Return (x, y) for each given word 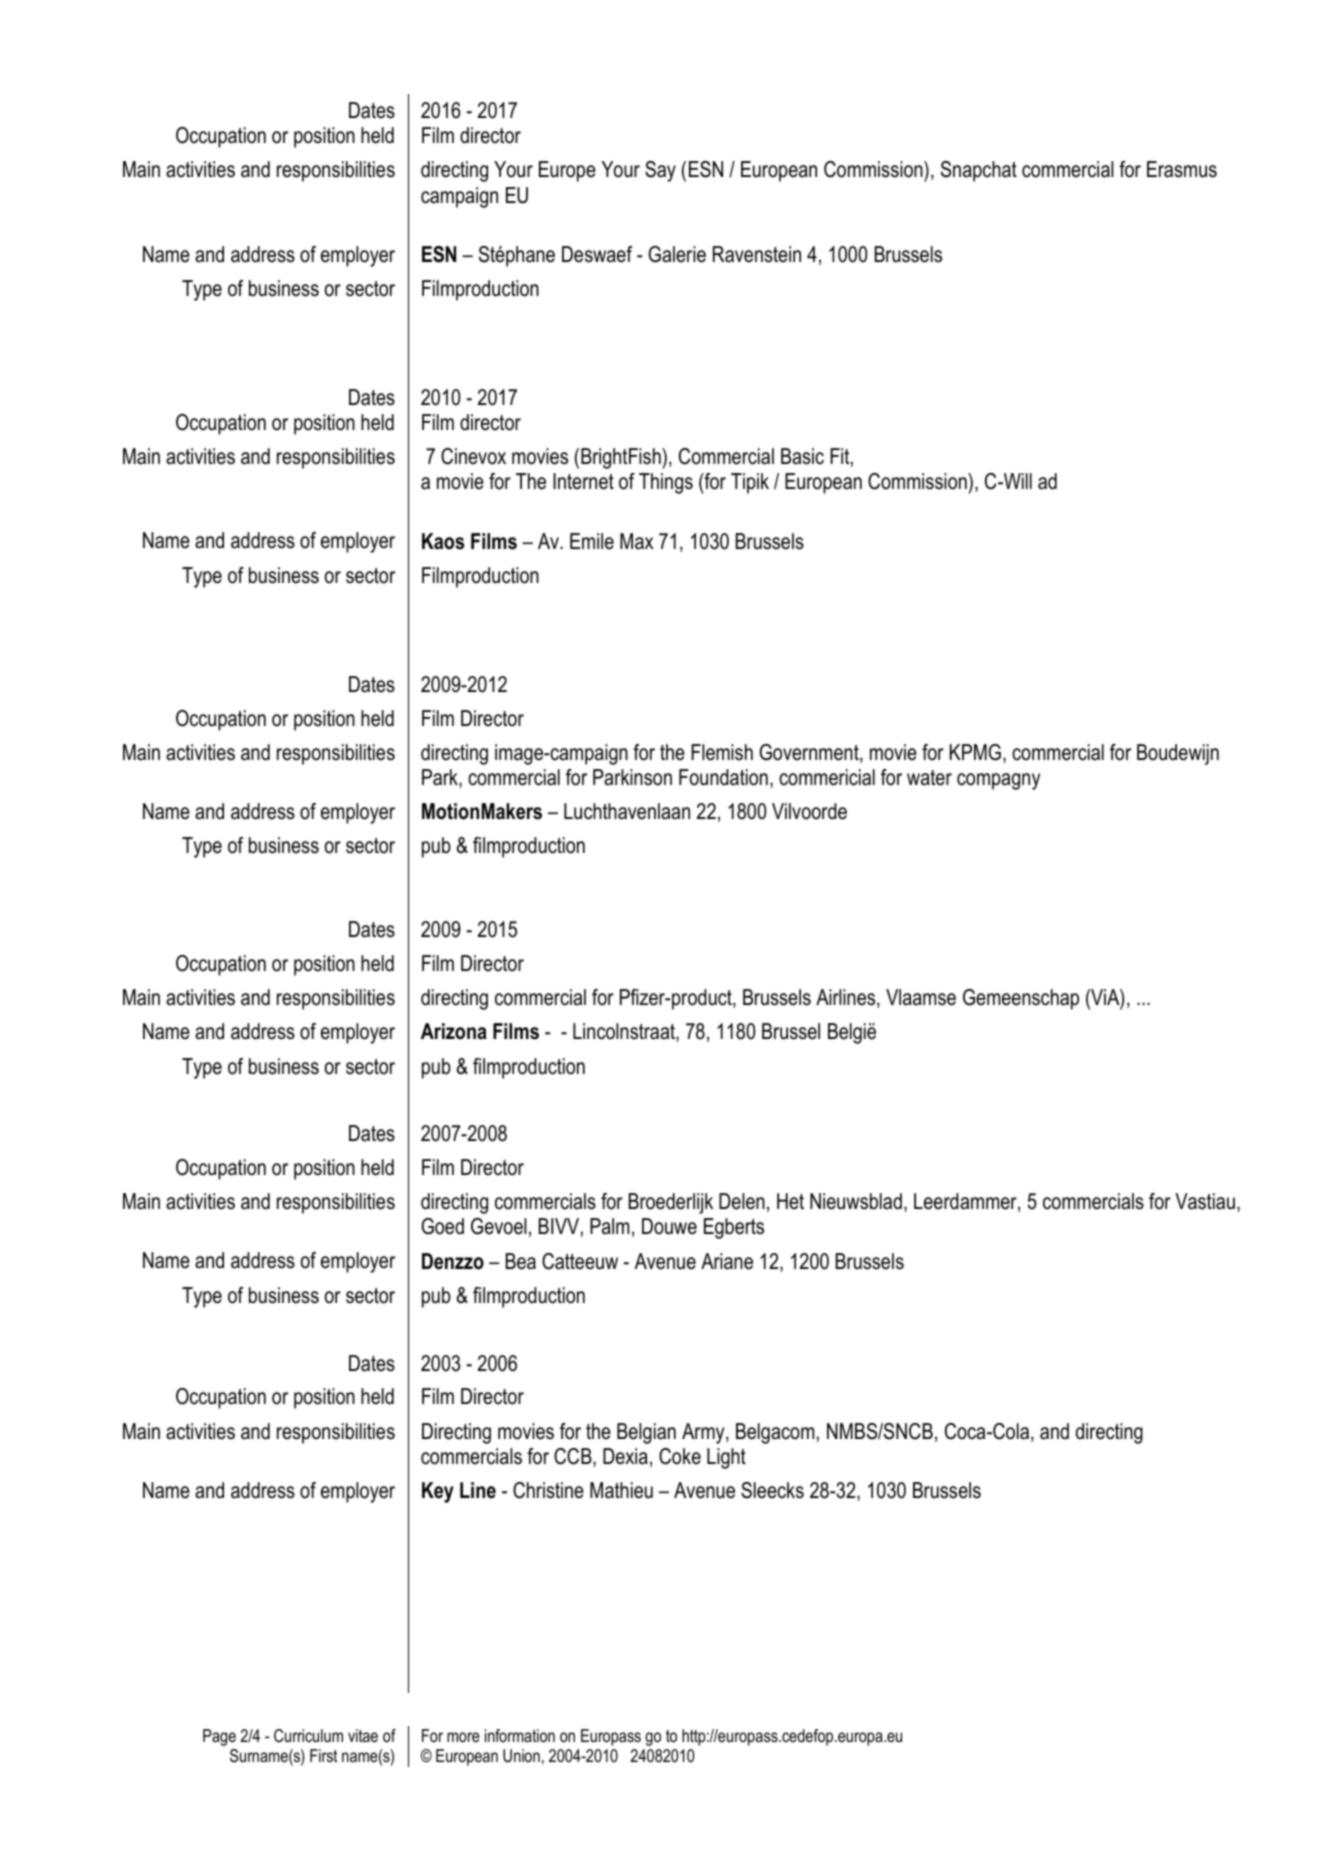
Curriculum (308, 1735)
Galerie (677, 254)
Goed (442, 1226)
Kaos (443, 541)
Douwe (669, 1226)
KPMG (975, 752)
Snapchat (979, 171)
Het (790, 1201)
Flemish (722, 752)
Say (660, 171)
